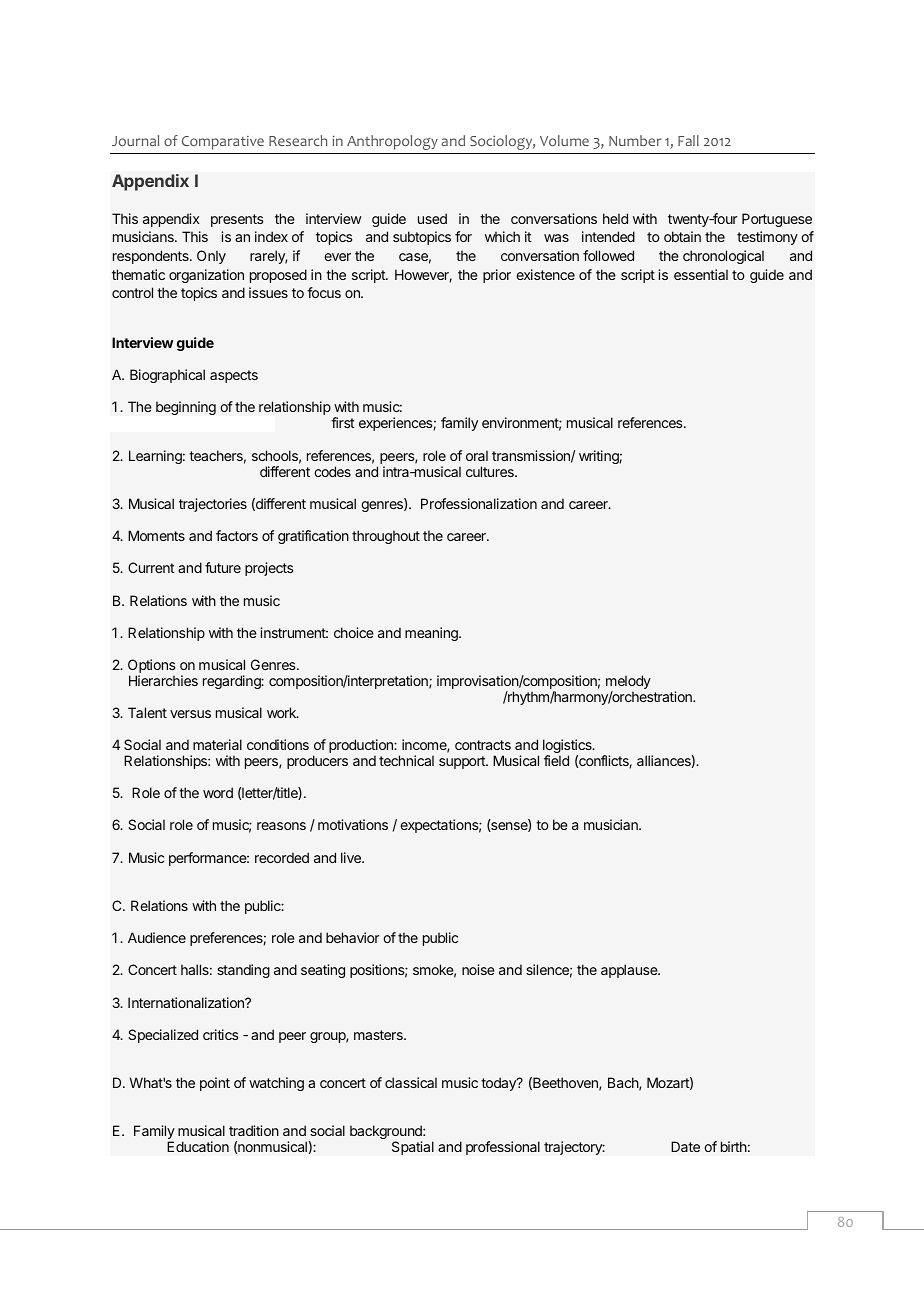 This screenshot has width=924, height=1308. Describe the element at coordinates (152, 667) in the screenshot. I see `Options` at that location.
